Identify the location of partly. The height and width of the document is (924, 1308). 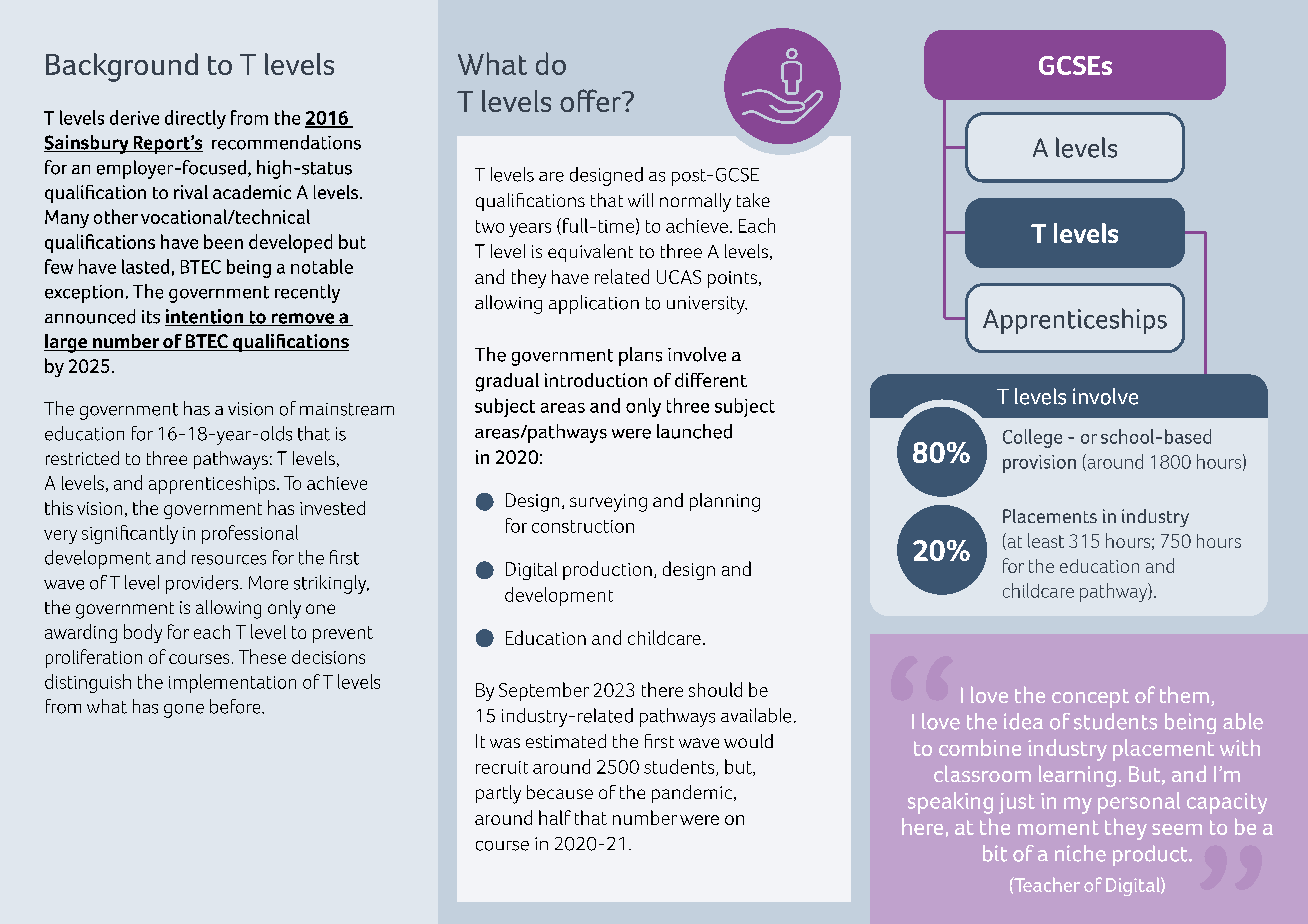
(498, 794).
